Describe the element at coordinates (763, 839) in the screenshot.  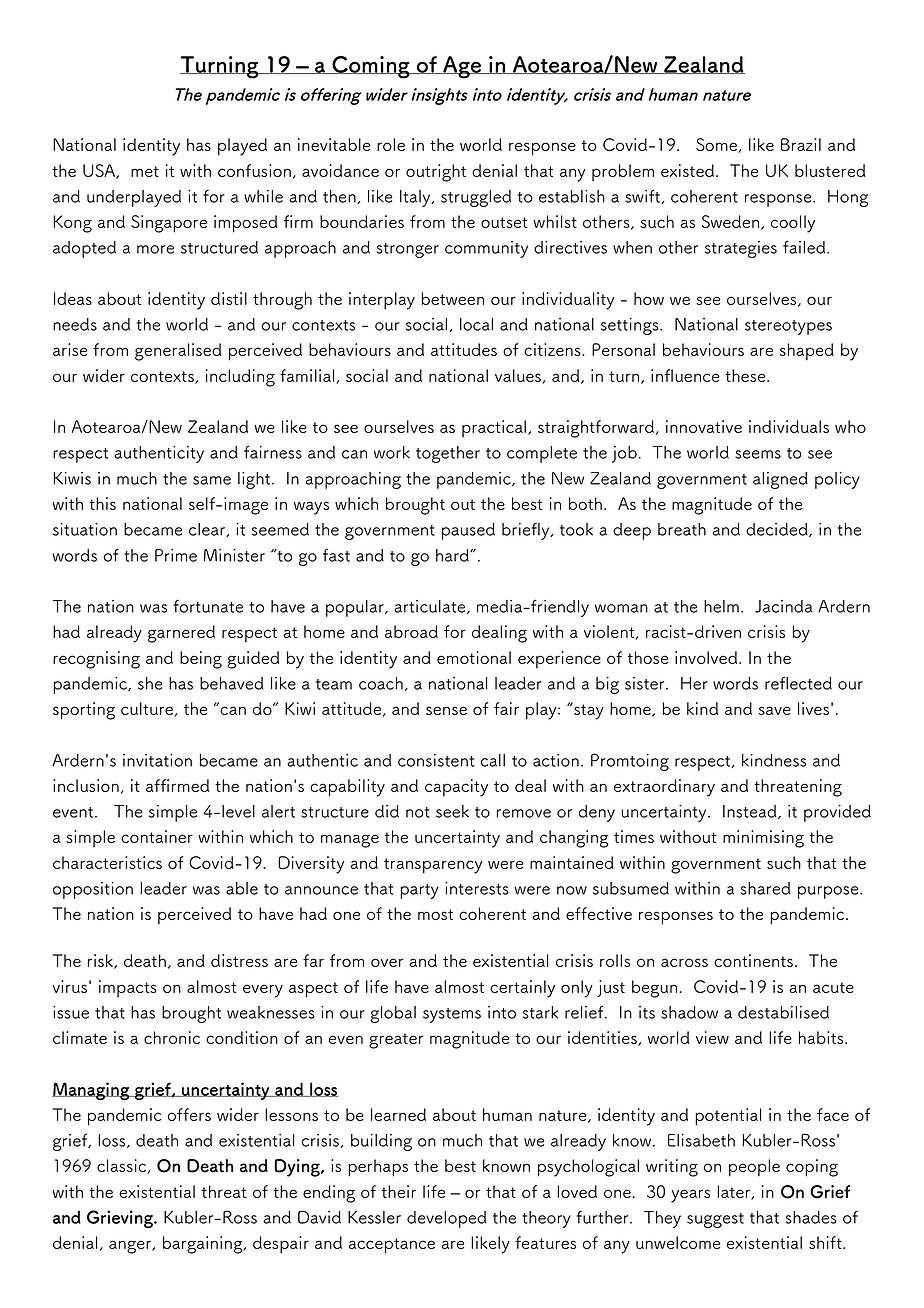
I see `minimising` at that location.
